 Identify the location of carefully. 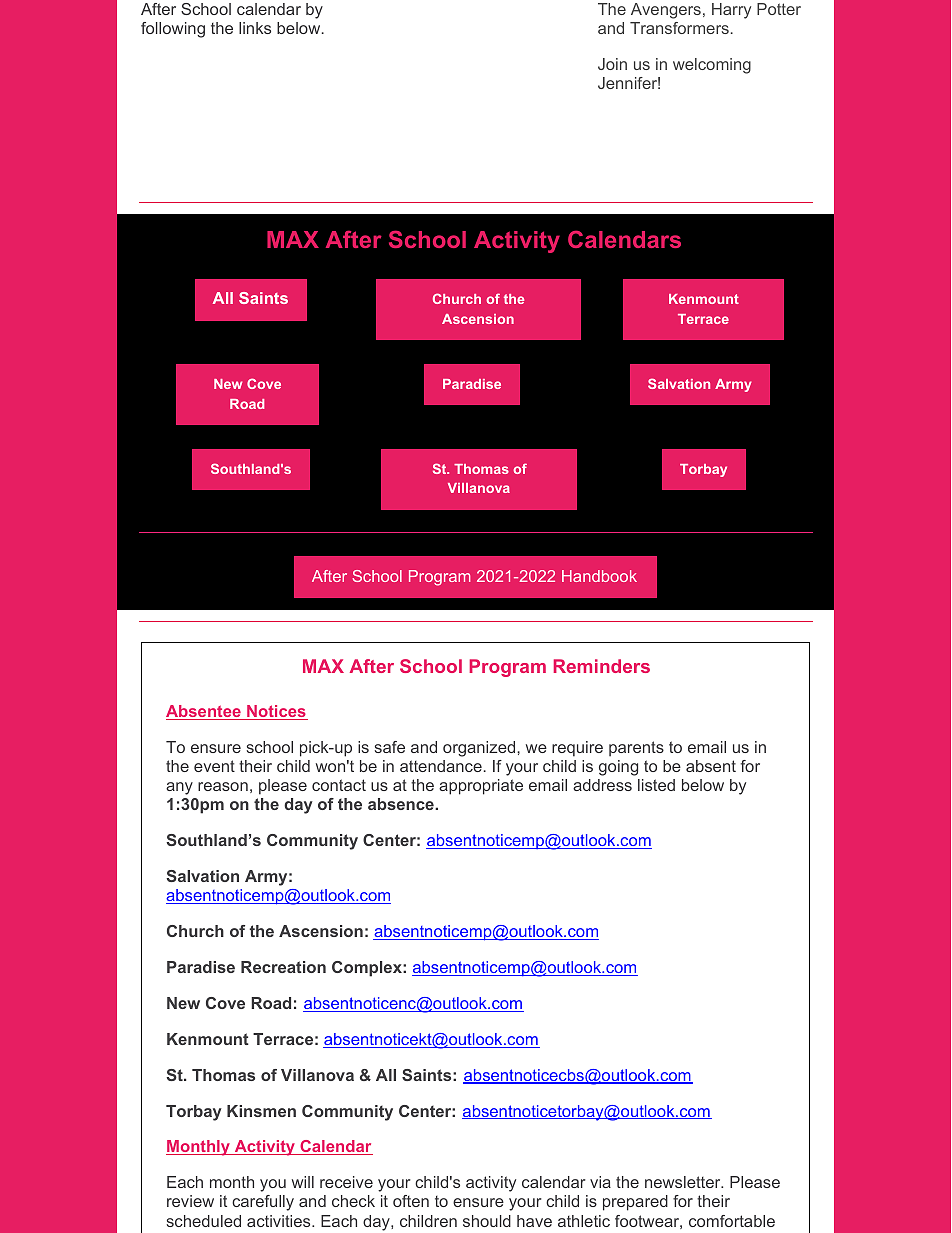
(263, 1203).
